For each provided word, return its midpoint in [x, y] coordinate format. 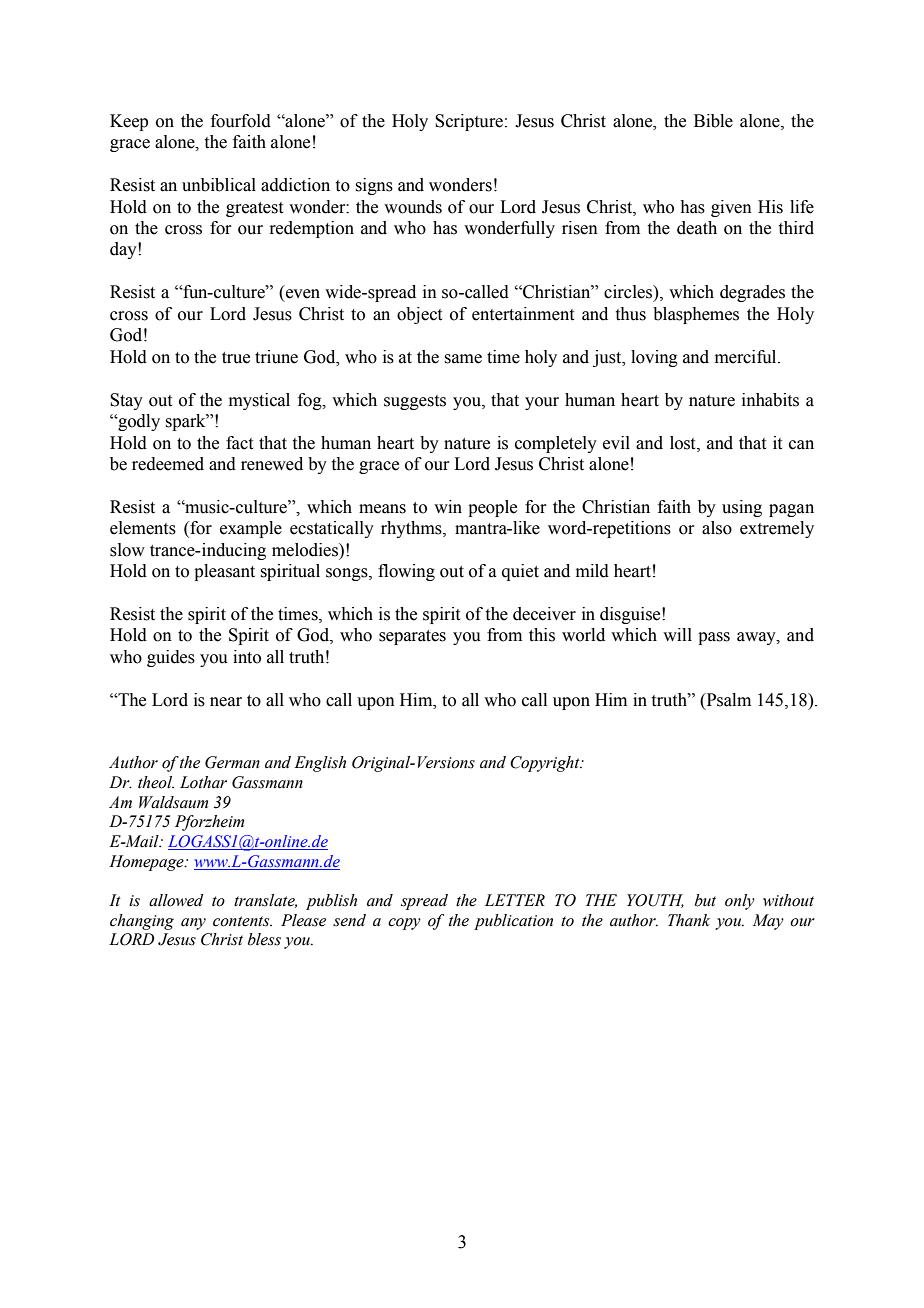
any [193, 924]
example [251, 529]
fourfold [241, 121]
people [492, 508]
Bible [713, 121]
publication [513, 922]
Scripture [469, 122]
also [717, 528]
